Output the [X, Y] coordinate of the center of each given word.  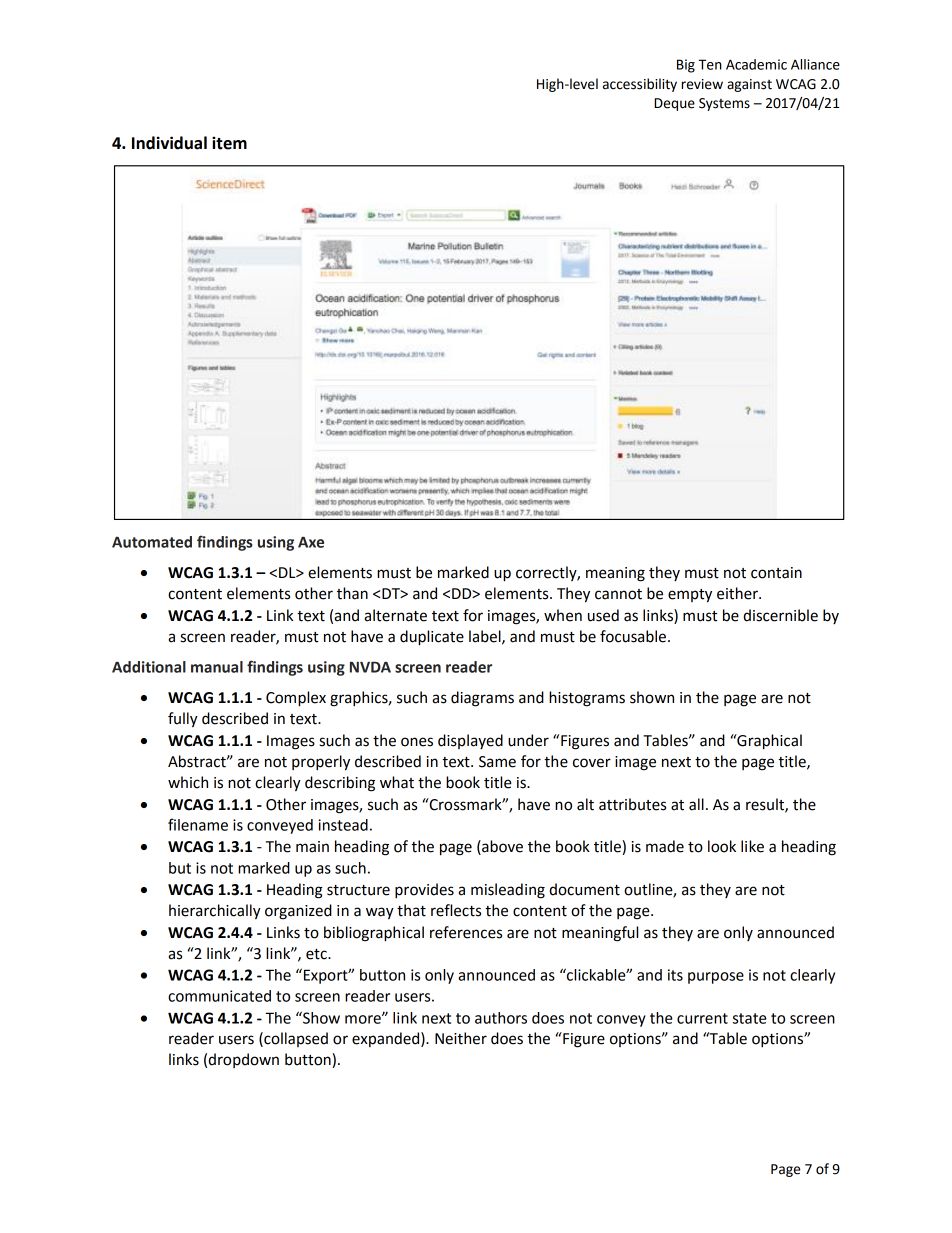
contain [776, 573]
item [229, 143]
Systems [724, 104]
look [722, 846]
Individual [169, 143]
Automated [152, 542]
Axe [311, 542]
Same [497, 762]
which [188, 782]
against [749, 85]
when [563, 615]
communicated [219, 996]
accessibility [640, 85]
